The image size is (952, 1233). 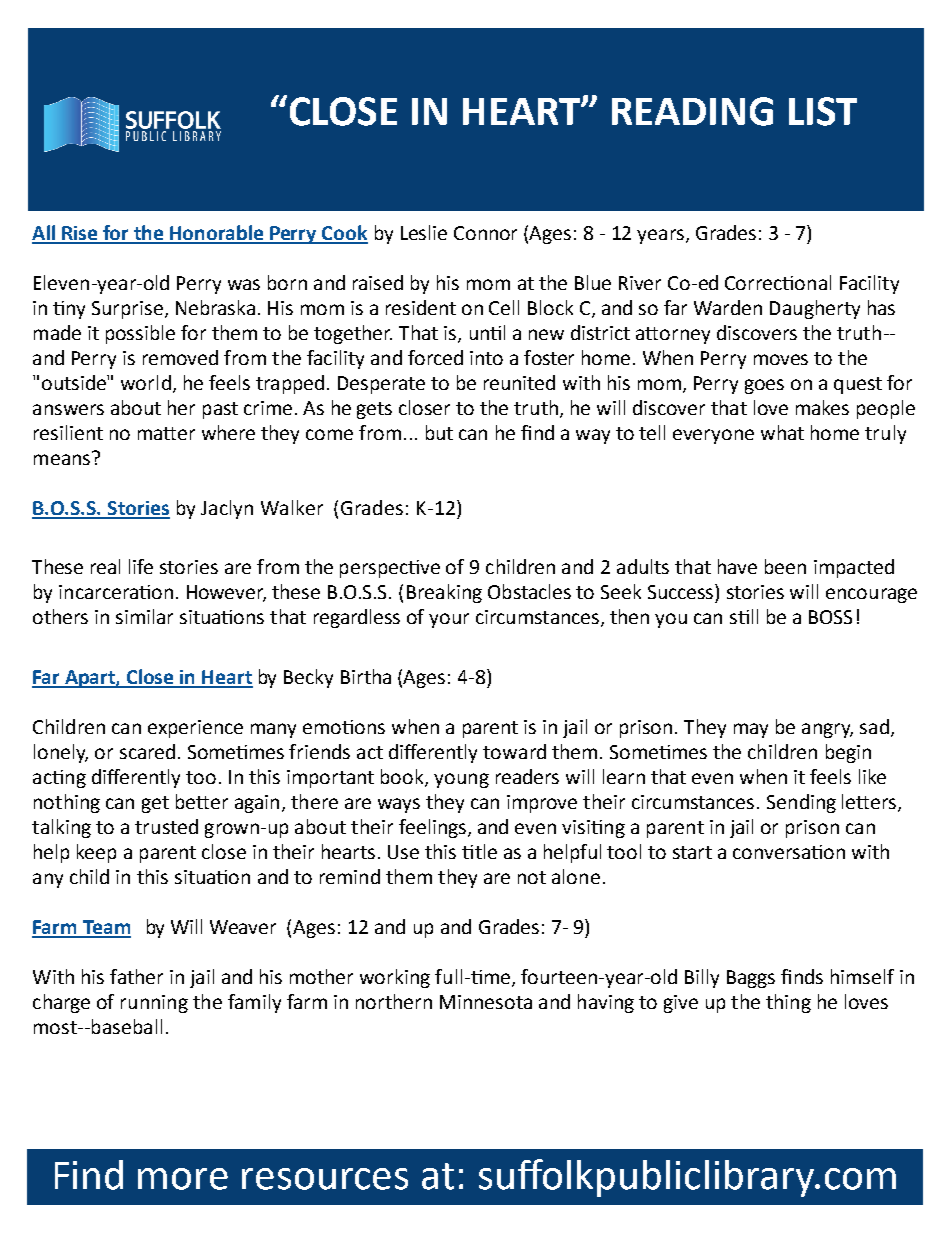 What do you see at coordinates (217, 234) in the image?
I see `Honorable` at bounding box center [217, 234].
